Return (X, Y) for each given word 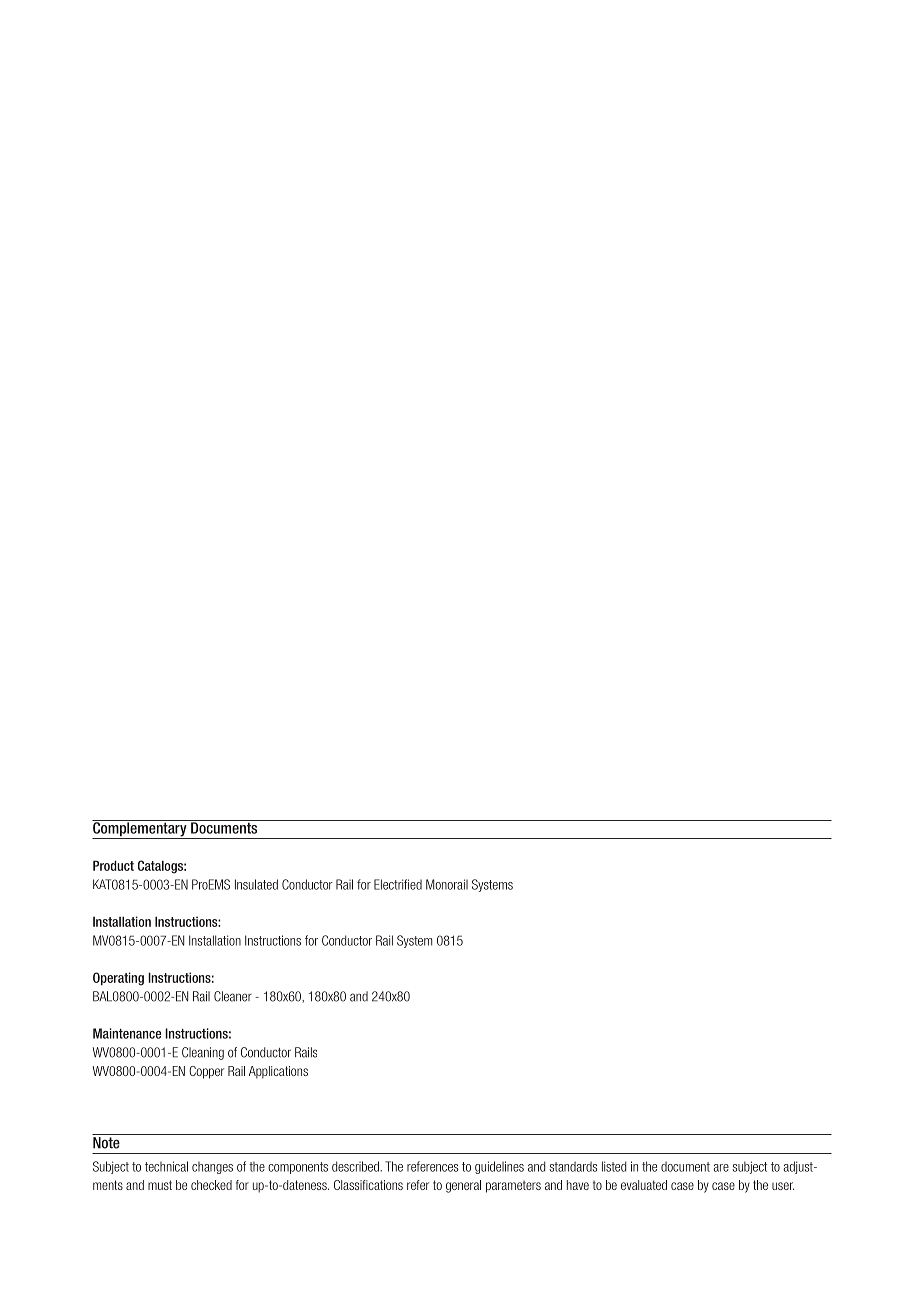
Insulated (256, 884)
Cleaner (233, 996)
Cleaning (203, 1053)
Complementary (140, 829)
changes (212, 1168)
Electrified (398, 884)
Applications (278, 1072)
